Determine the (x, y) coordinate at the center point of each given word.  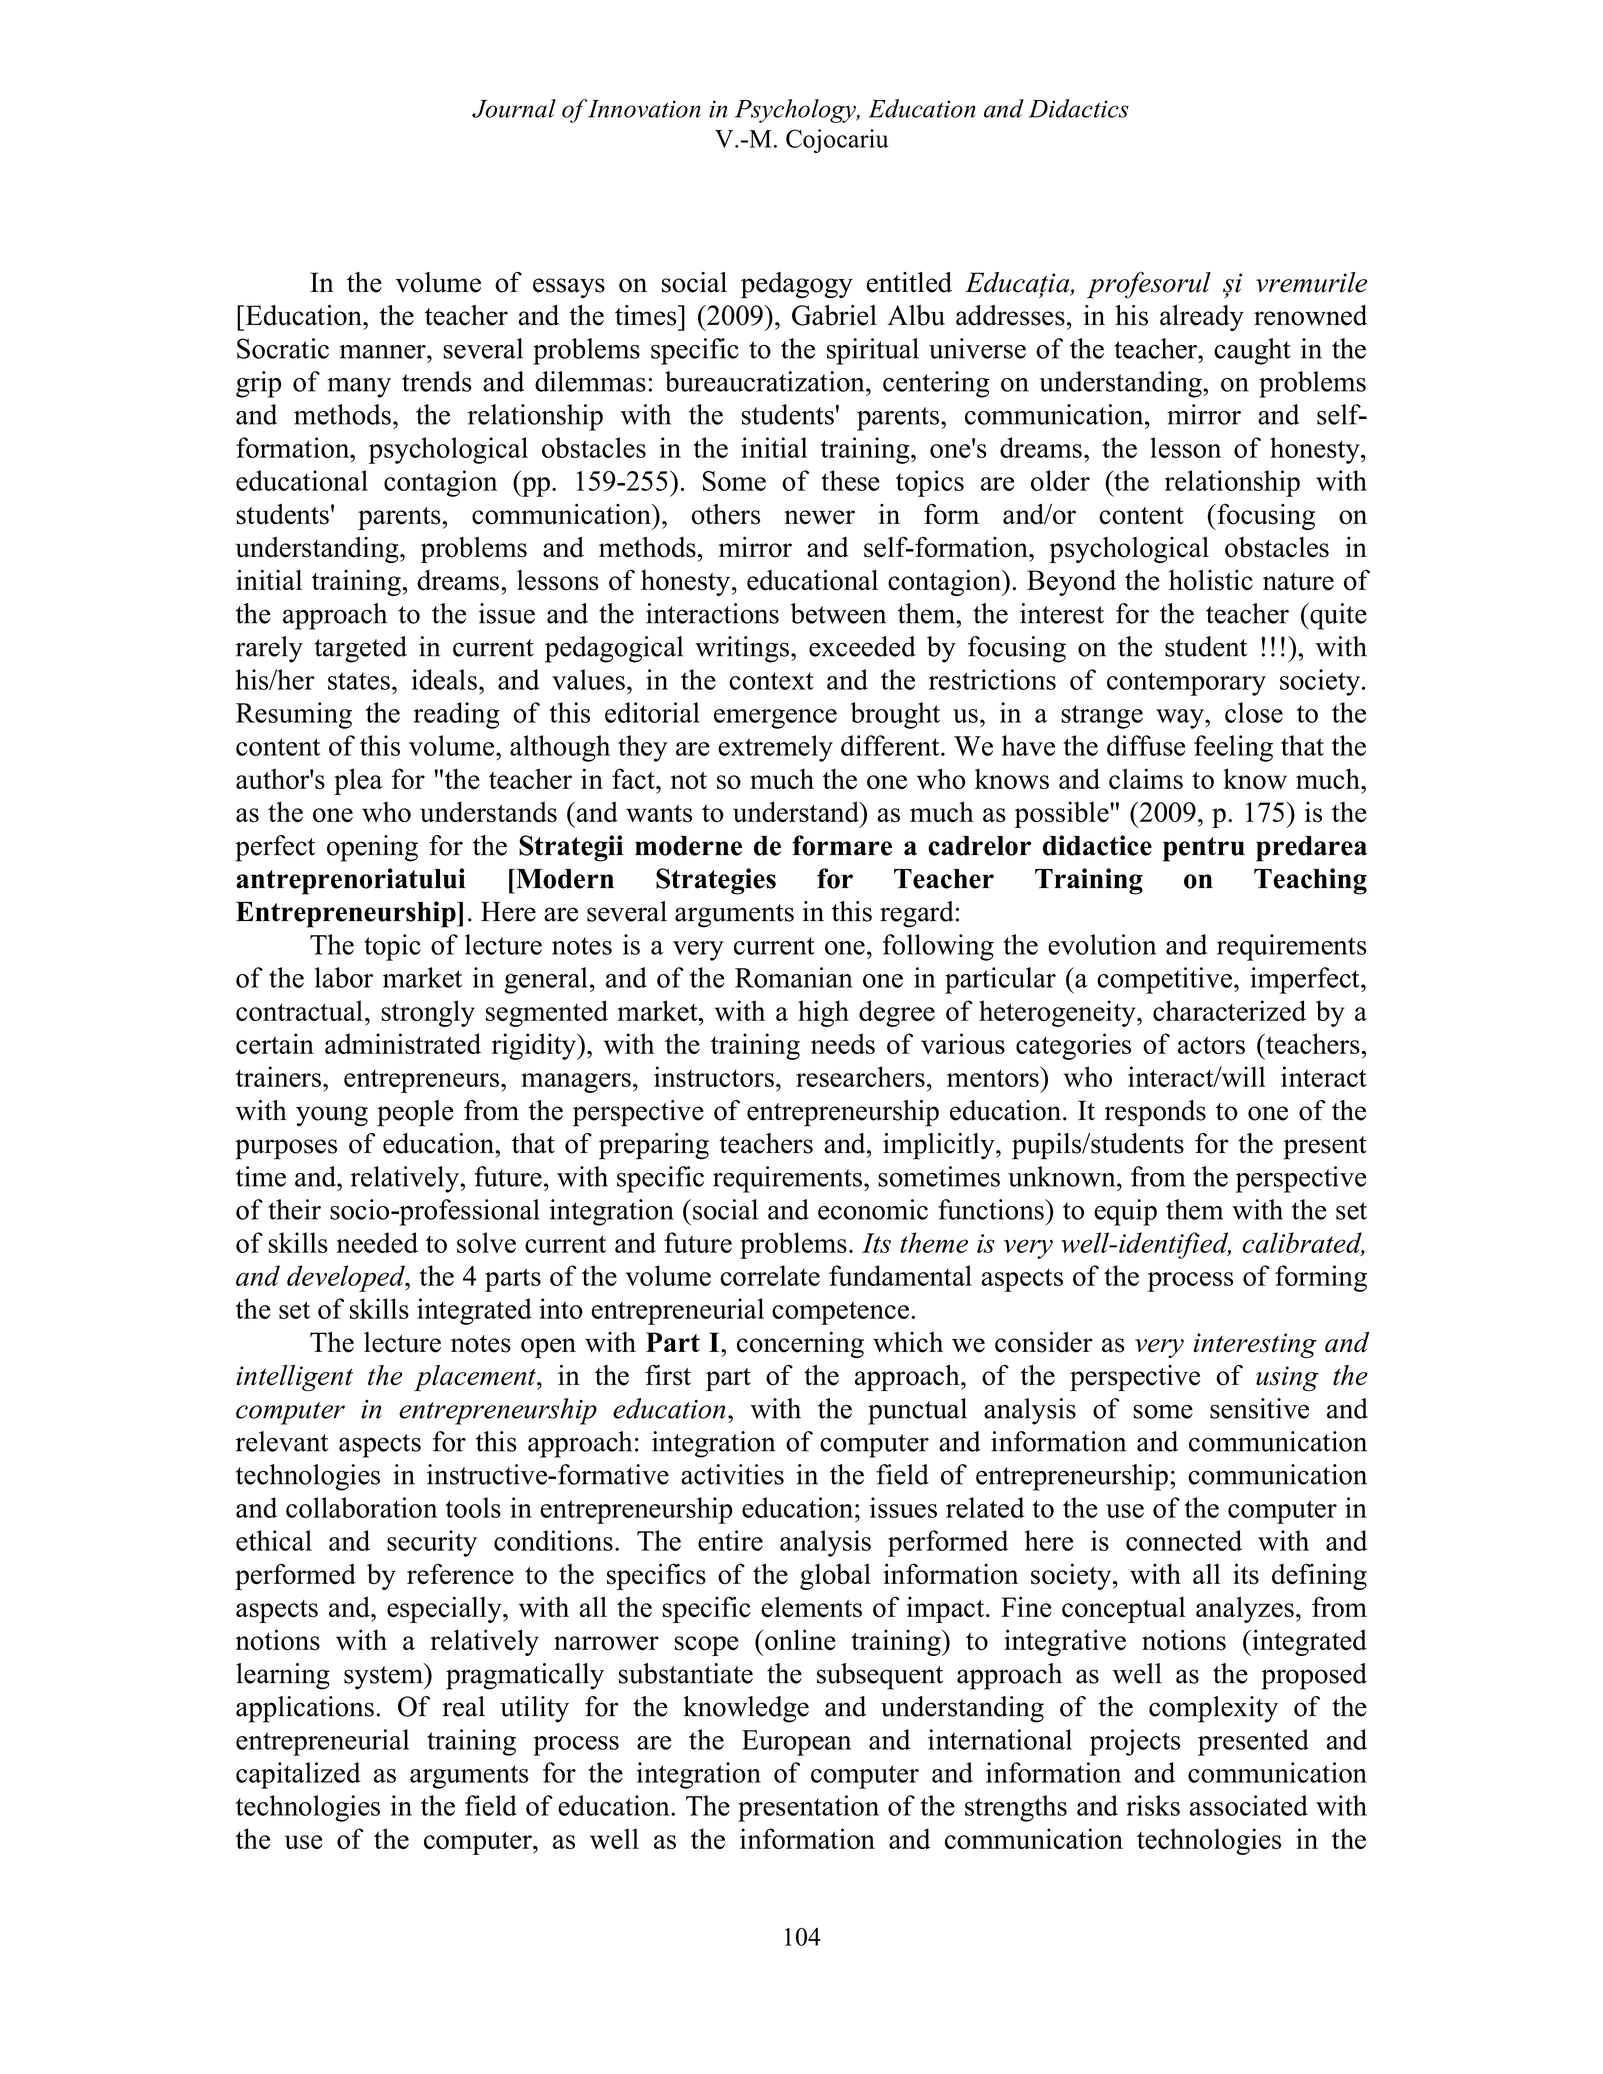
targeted (360, 649)
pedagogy (797, 285)
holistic (1211, 580)
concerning (800, 1345)
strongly (428, 1013)
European (796, 1743)
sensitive (1259, 1408)
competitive (1164, 980)
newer (819, 517)
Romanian (794, 977)
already (1202, 318)
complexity (1213, 1709)
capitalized (298, 1775)
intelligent (294, 1378)
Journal (514, 108)
